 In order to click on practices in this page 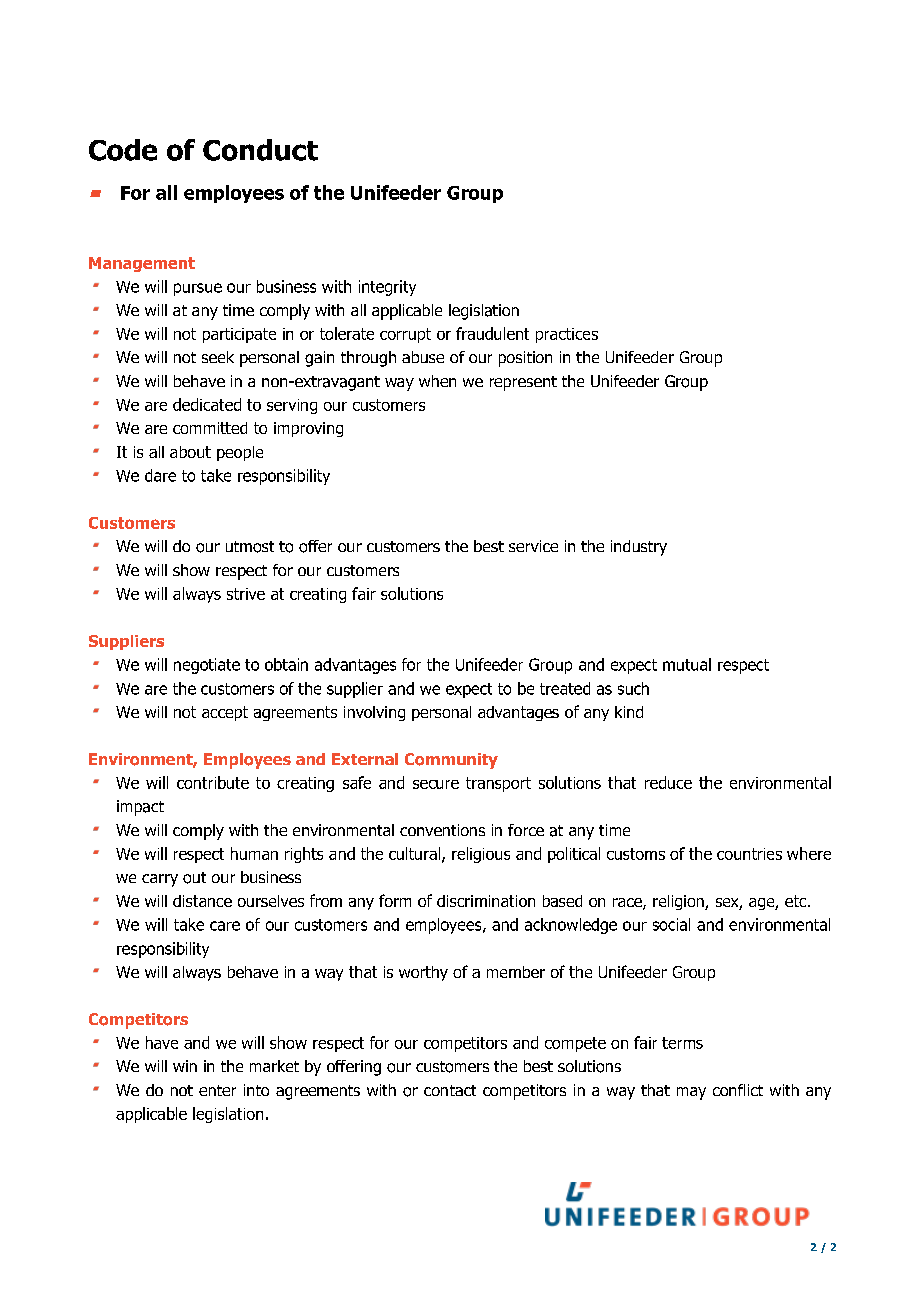, I will do `click(567, 335)`.
